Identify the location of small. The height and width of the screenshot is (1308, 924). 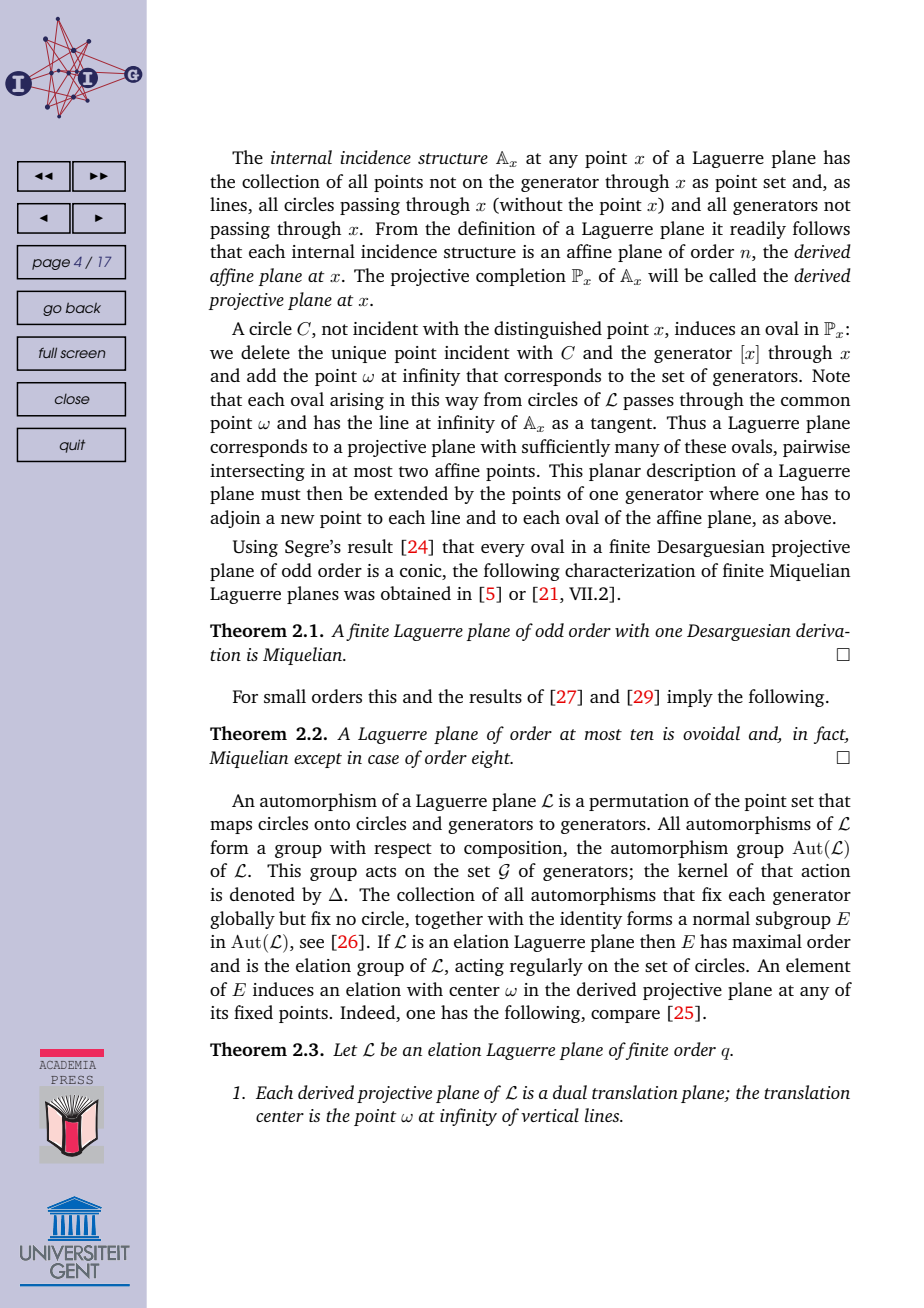
(285, 696).
